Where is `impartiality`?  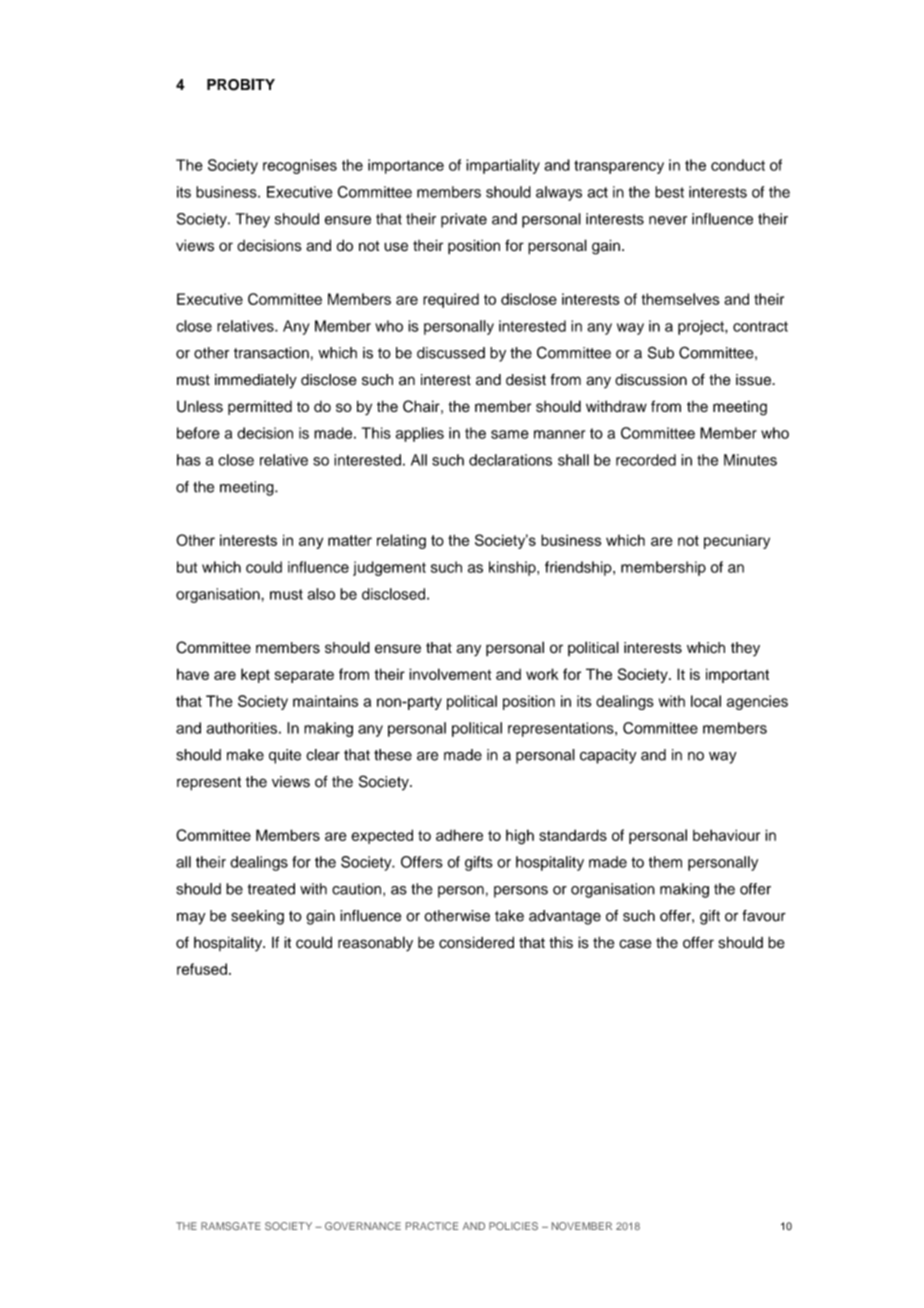
impartiality is located at coordinates (503, 166).
